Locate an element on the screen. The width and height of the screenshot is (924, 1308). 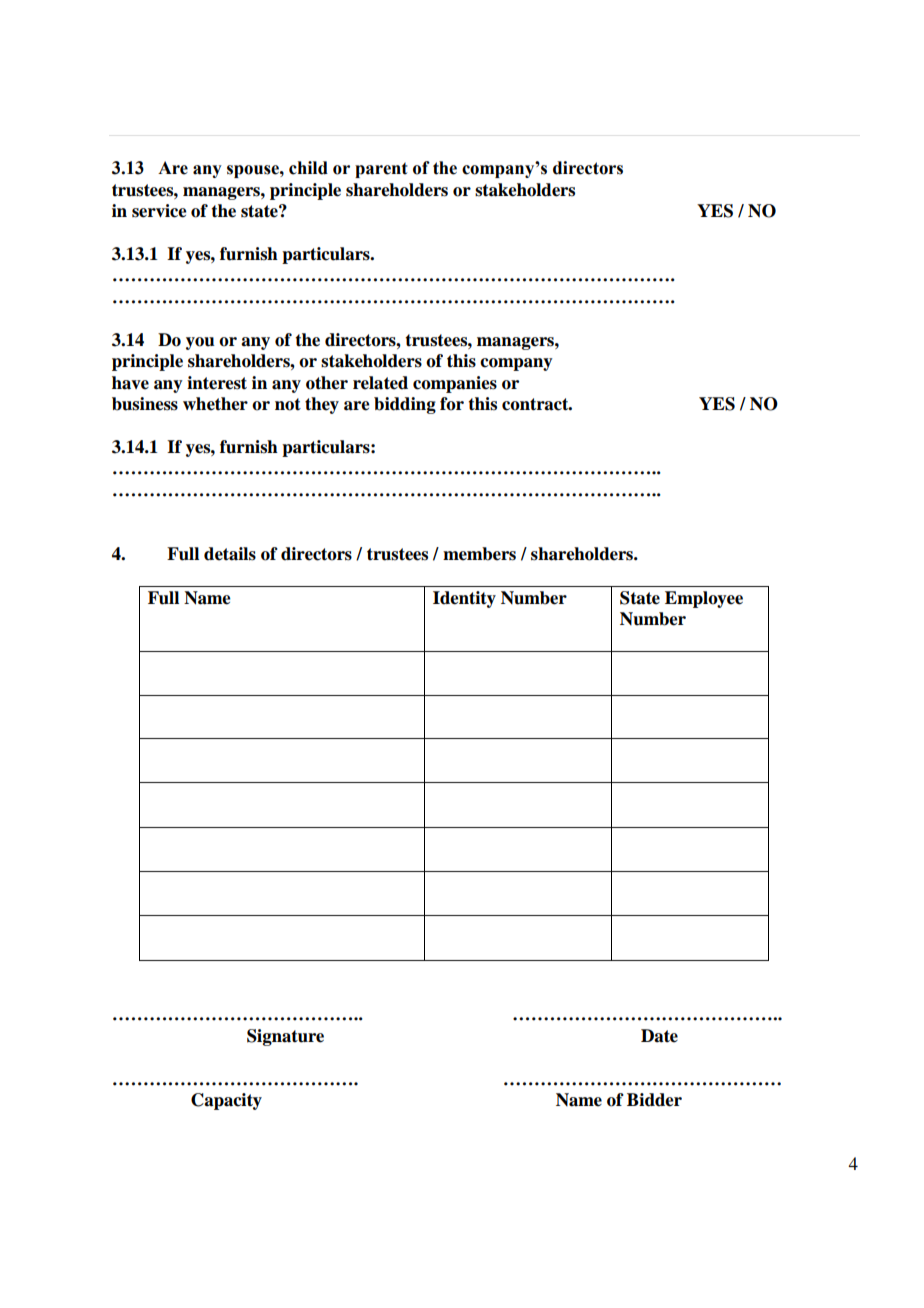
Identity is located at coordinates (464, 599).
